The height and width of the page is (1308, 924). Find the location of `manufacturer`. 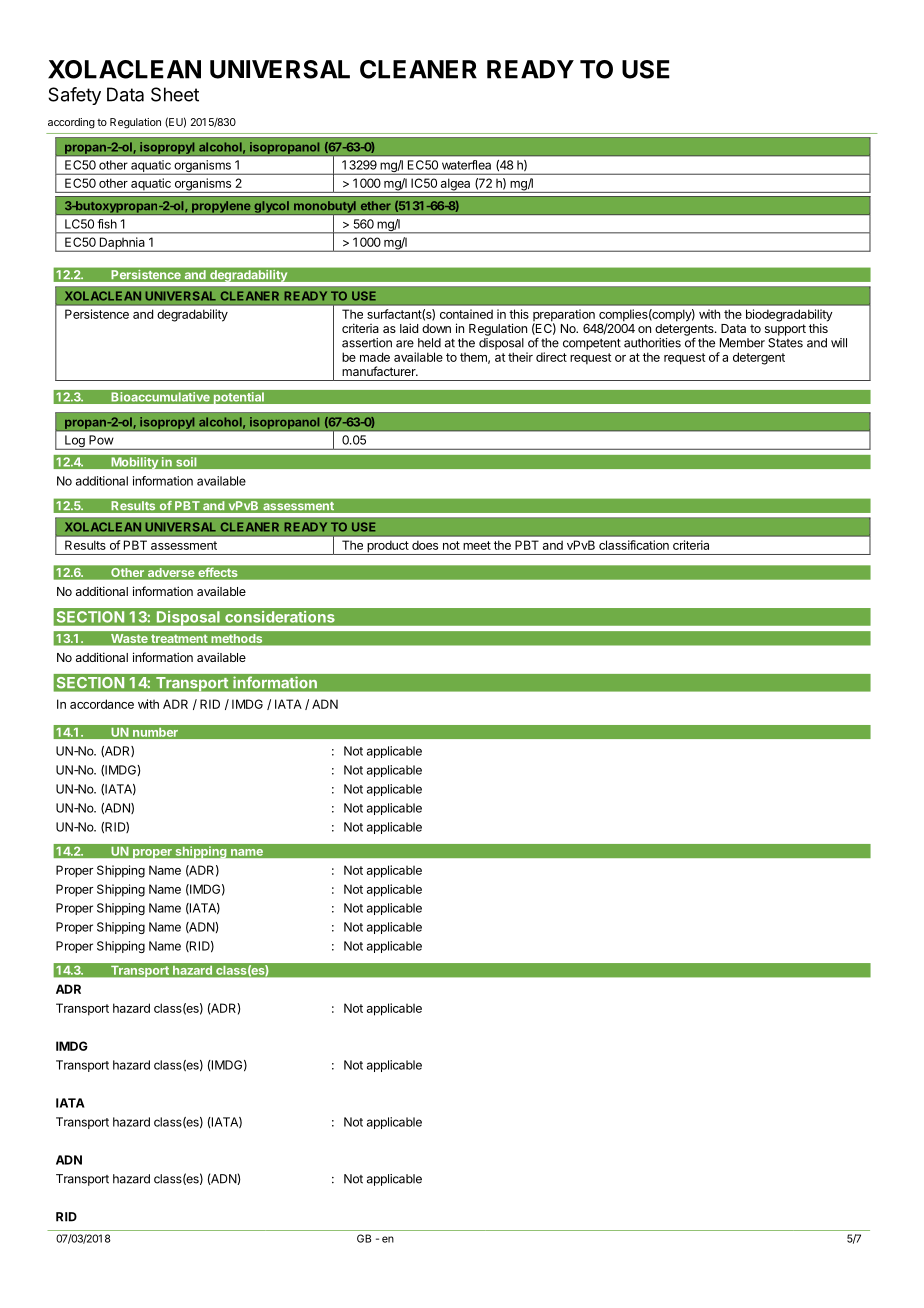

manufacturer is located at coordinates (380, 371).
